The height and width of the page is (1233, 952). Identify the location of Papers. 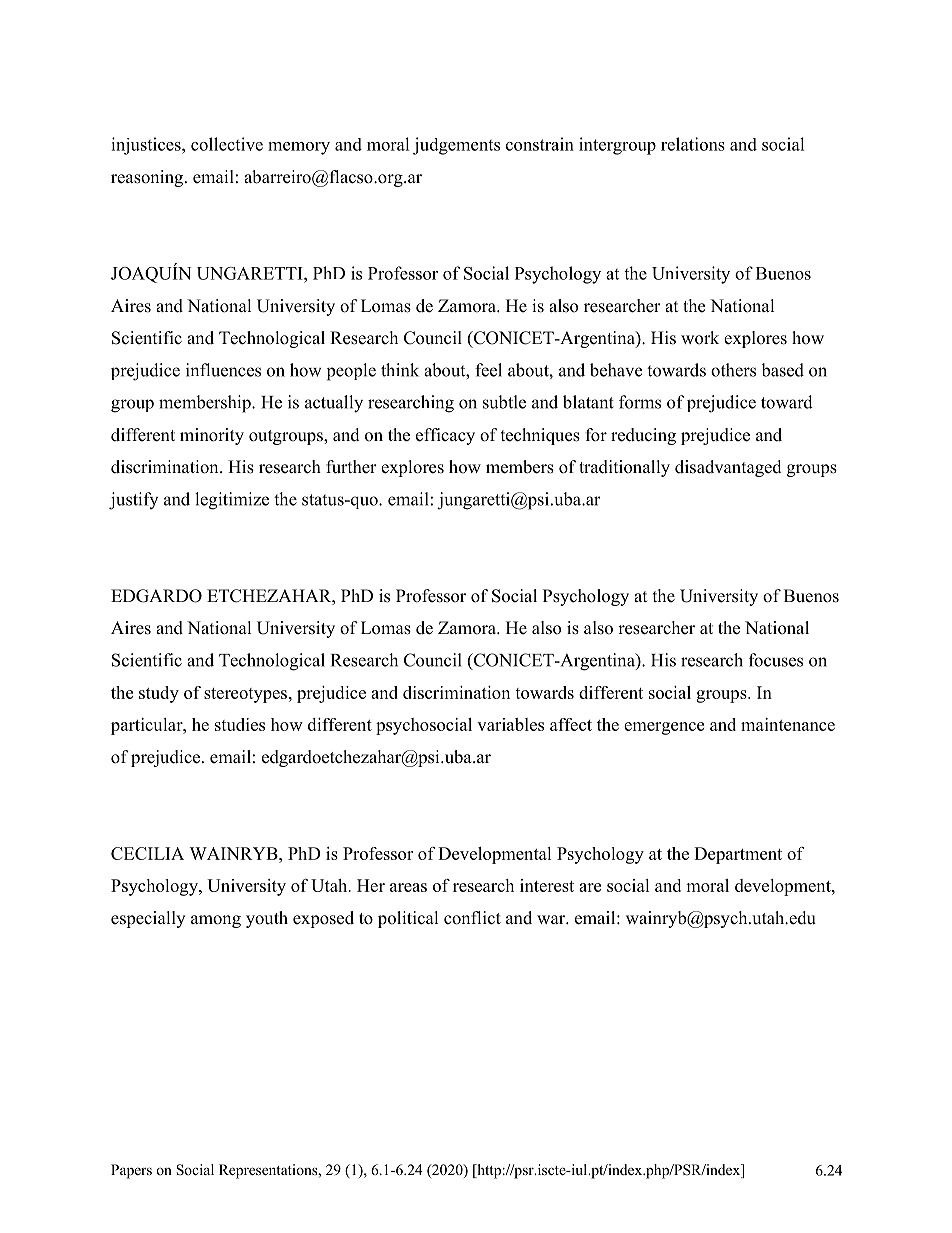
(131, 1171).
